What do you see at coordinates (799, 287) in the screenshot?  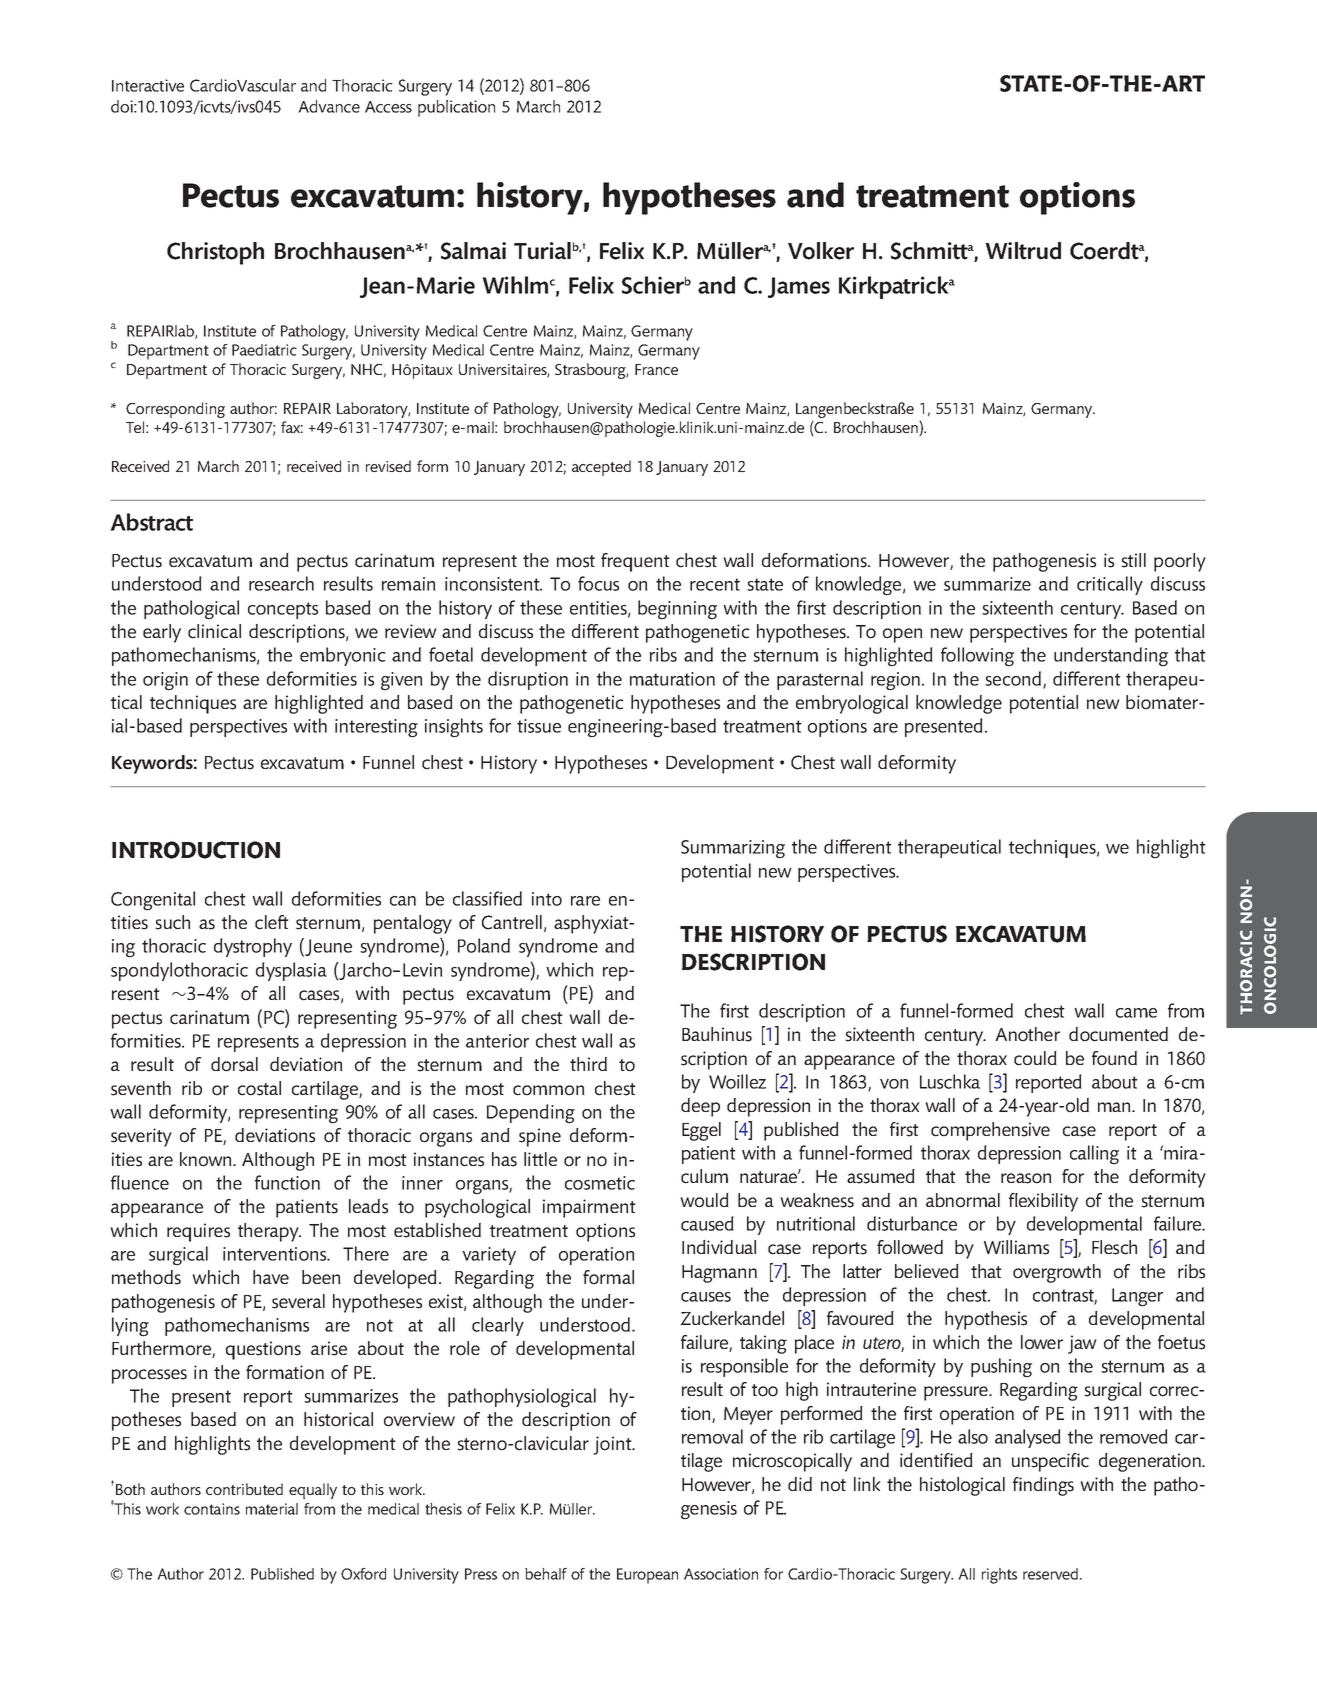 I see `James` at bounding box center [799, 287].
